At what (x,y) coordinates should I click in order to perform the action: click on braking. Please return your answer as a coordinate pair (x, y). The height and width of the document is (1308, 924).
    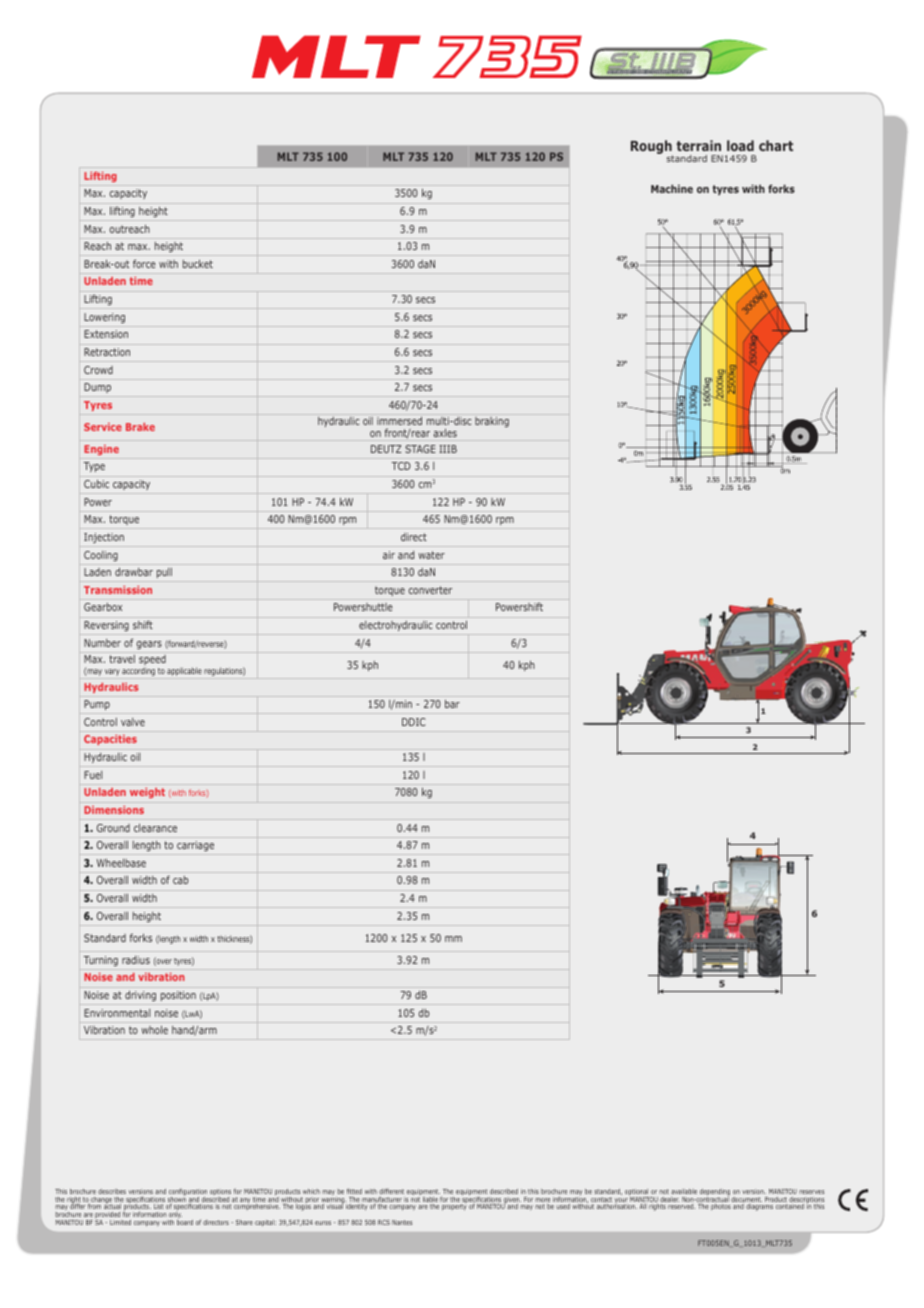
    Looking at the image, I should click on (492, 422).
